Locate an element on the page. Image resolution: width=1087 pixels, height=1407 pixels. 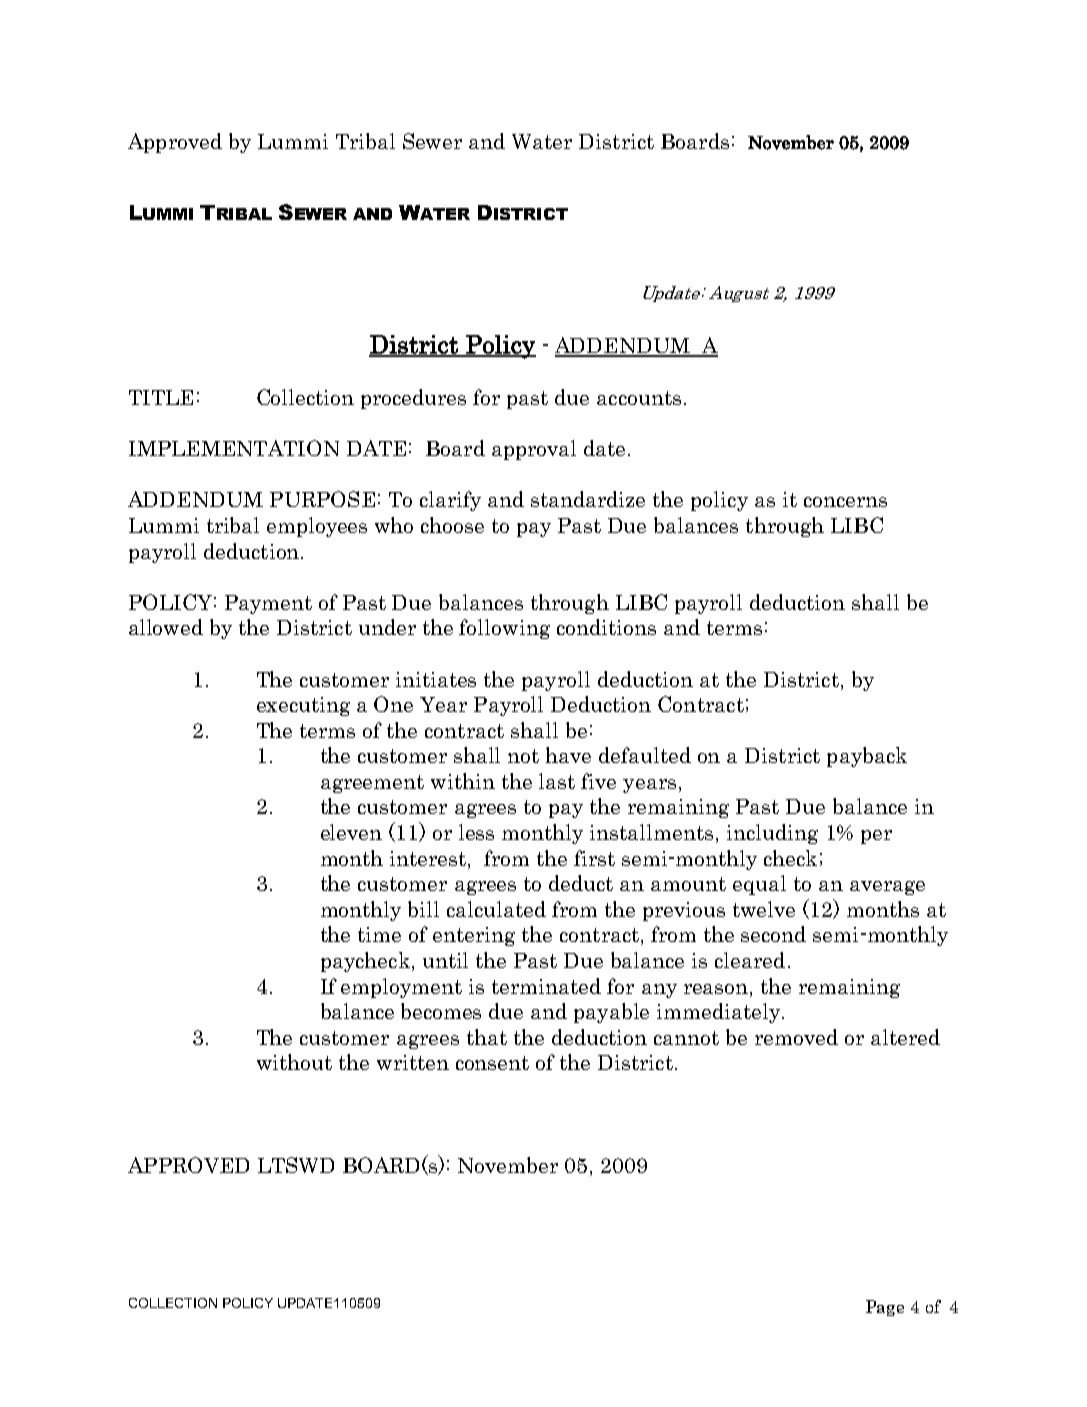
IMPLEMENTATION is located at coordinates (234, 448).
